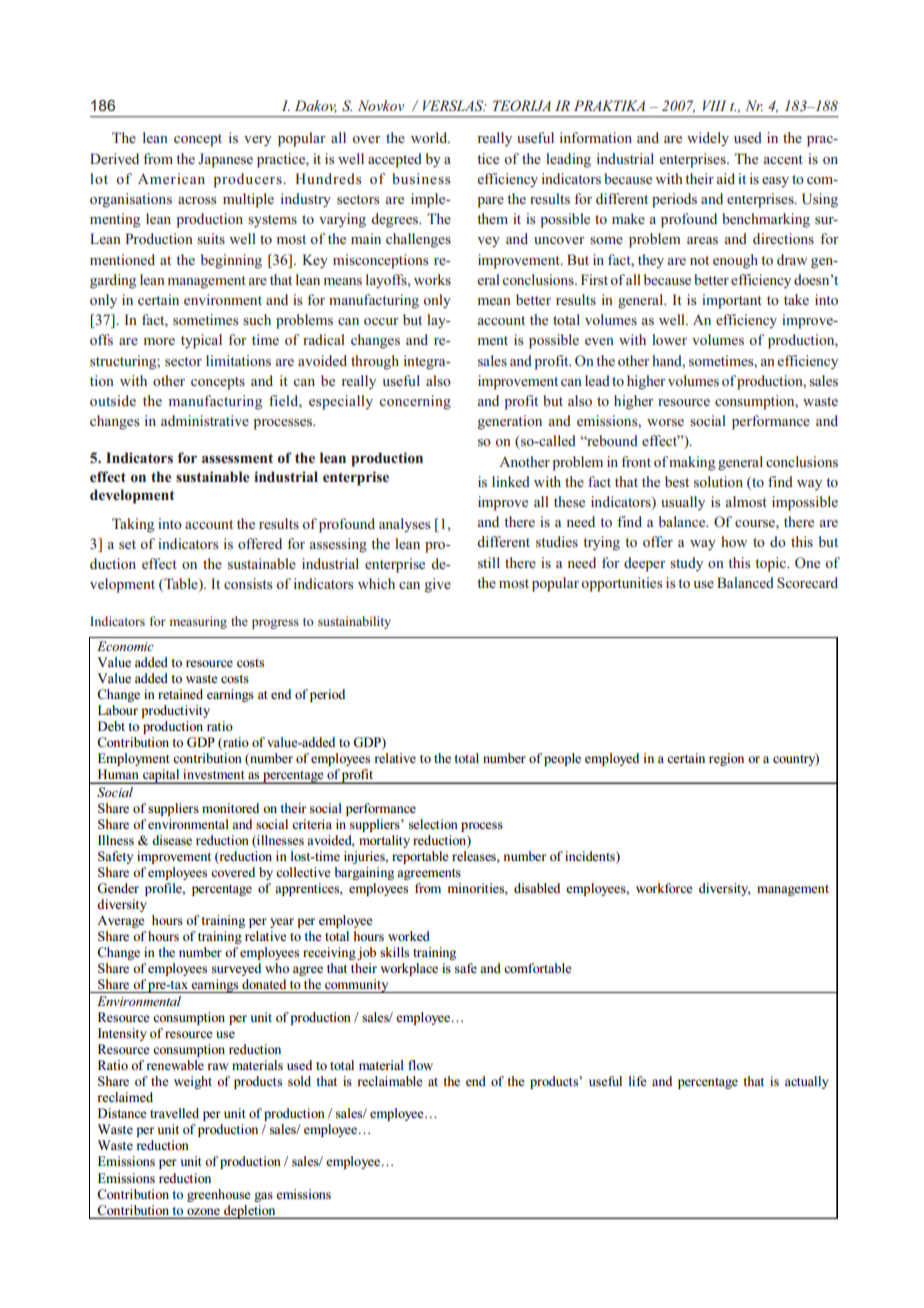 Image resolution: width=924 pixels, height=1308 pixels. I want to click on disease, so click(172, 840).
